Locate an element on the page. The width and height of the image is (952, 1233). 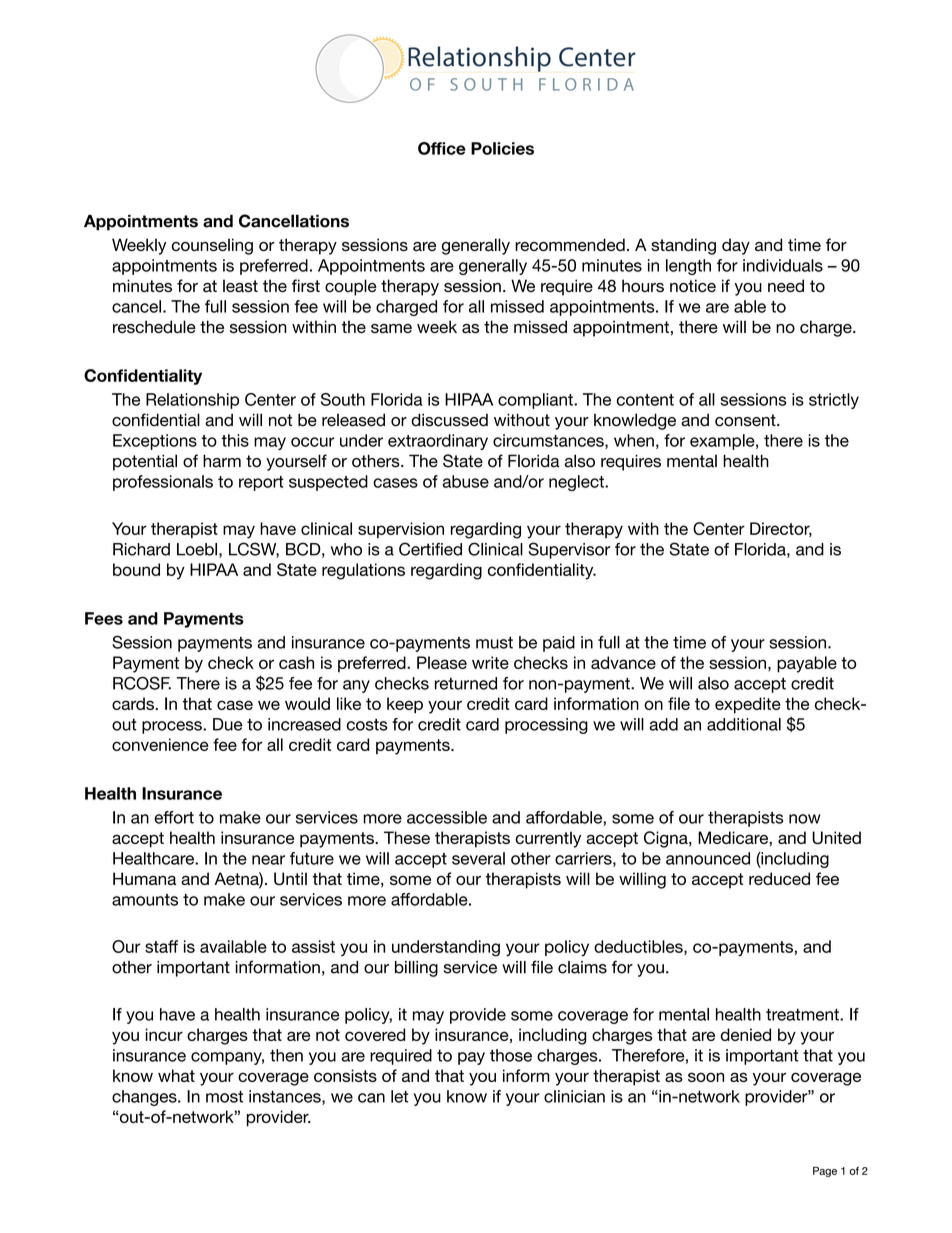
day is located at coordinates (736, 246).
